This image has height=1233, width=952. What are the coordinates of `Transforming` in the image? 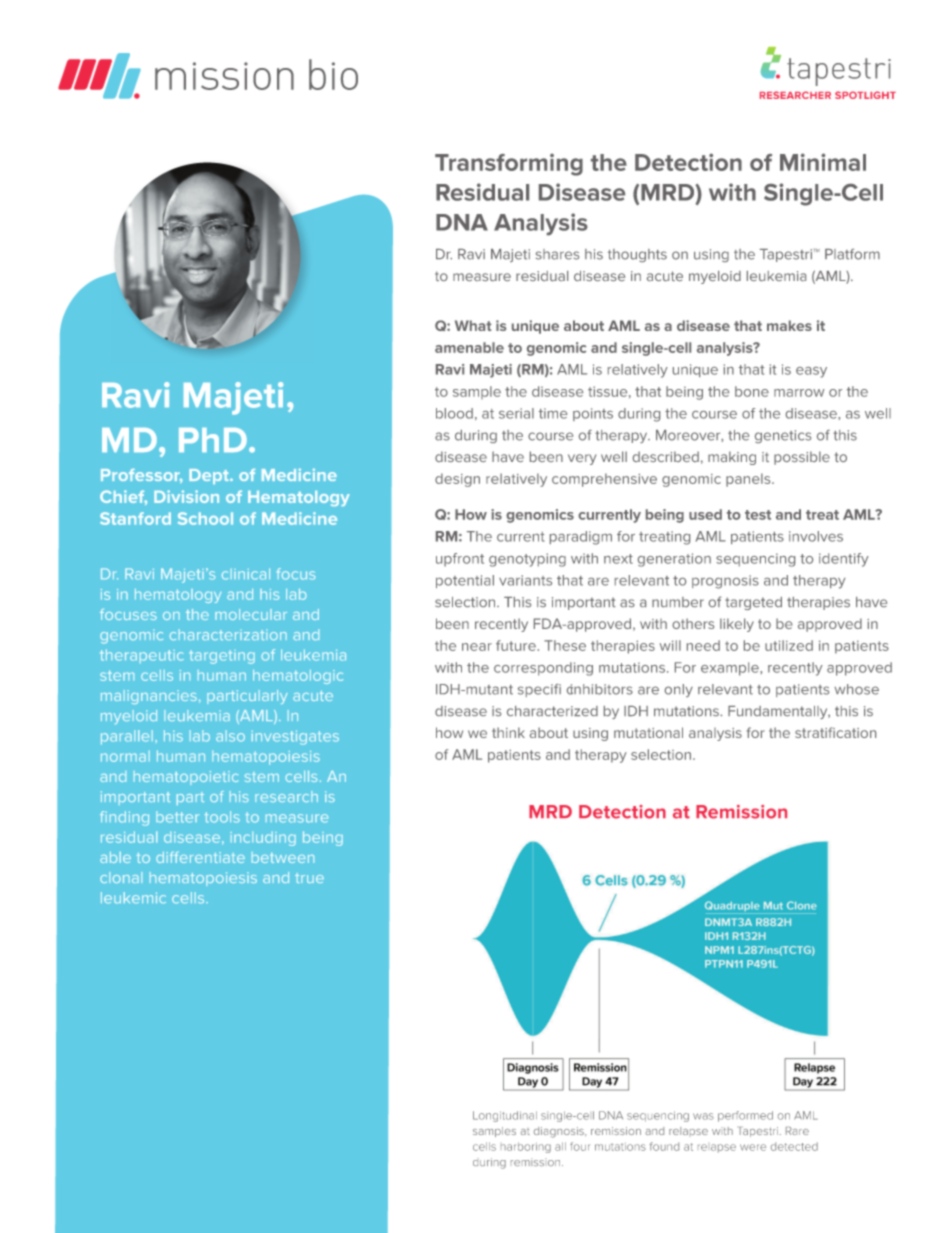 It's located at (509, 164).
